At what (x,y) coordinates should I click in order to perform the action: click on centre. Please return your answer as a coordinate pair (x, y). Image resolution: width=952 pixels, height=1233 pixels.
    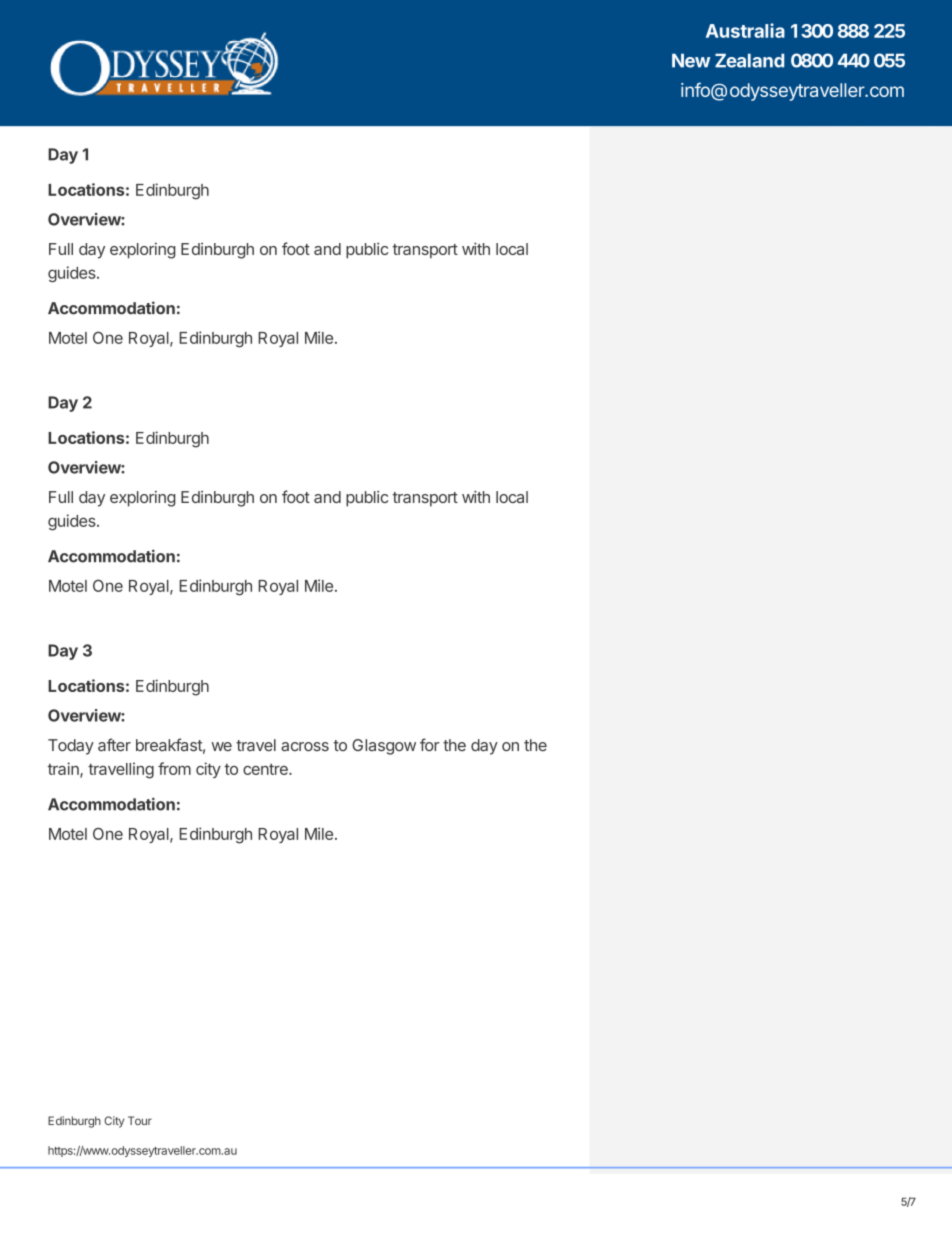
    Looking at the image, I should click on (266, 769).
